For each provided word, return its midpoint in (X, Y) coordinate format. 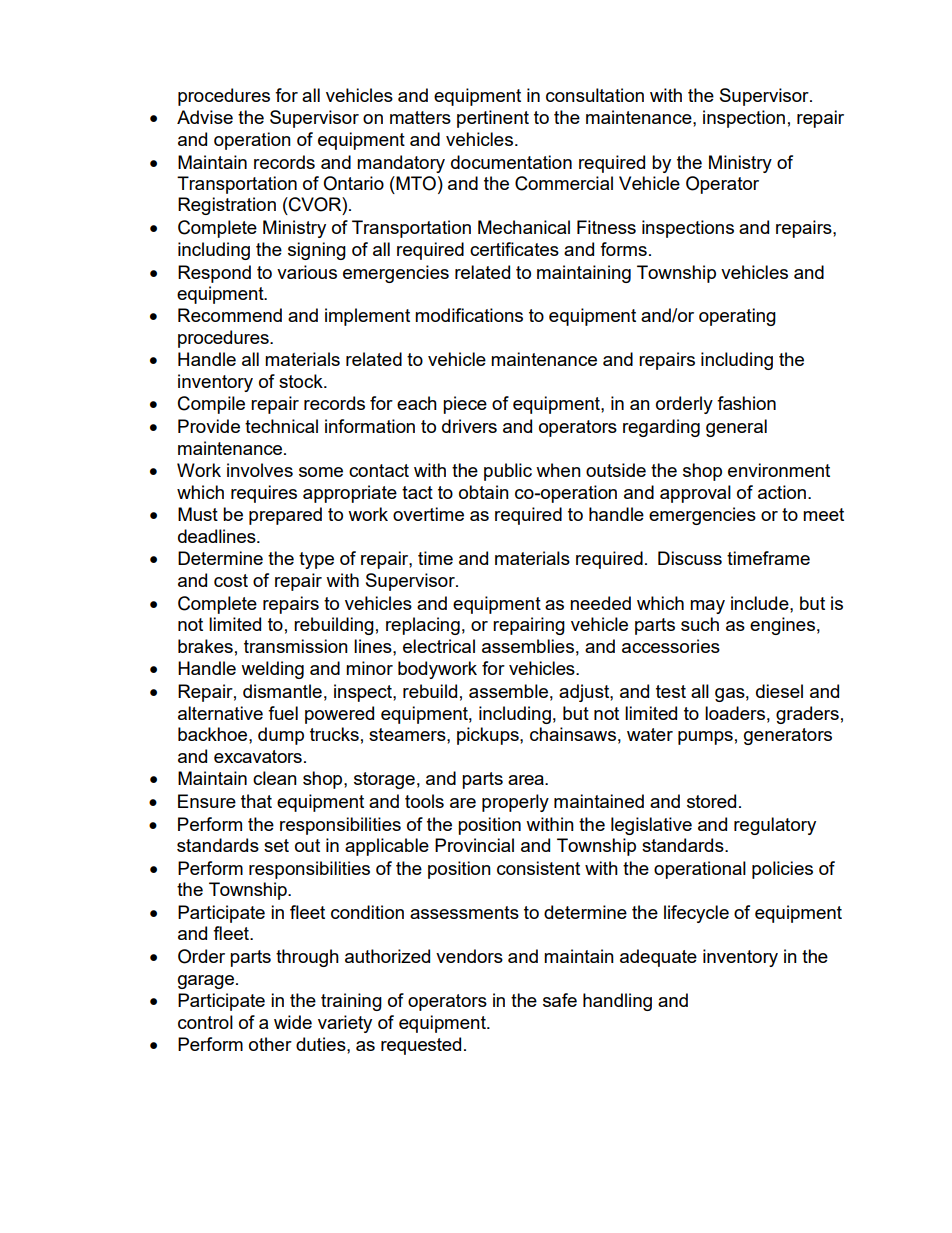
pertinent (493, 119)
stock (302, 381)
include (761, 603)
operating (737, 317)
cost (231, 580)
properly (515, 803)
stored (711, 801)
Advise (205, 117)
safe (560, 1000)
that (256, 801)
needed (600, 603)
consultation (595, 95)
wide (293, 1022)
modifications (469, 315)
